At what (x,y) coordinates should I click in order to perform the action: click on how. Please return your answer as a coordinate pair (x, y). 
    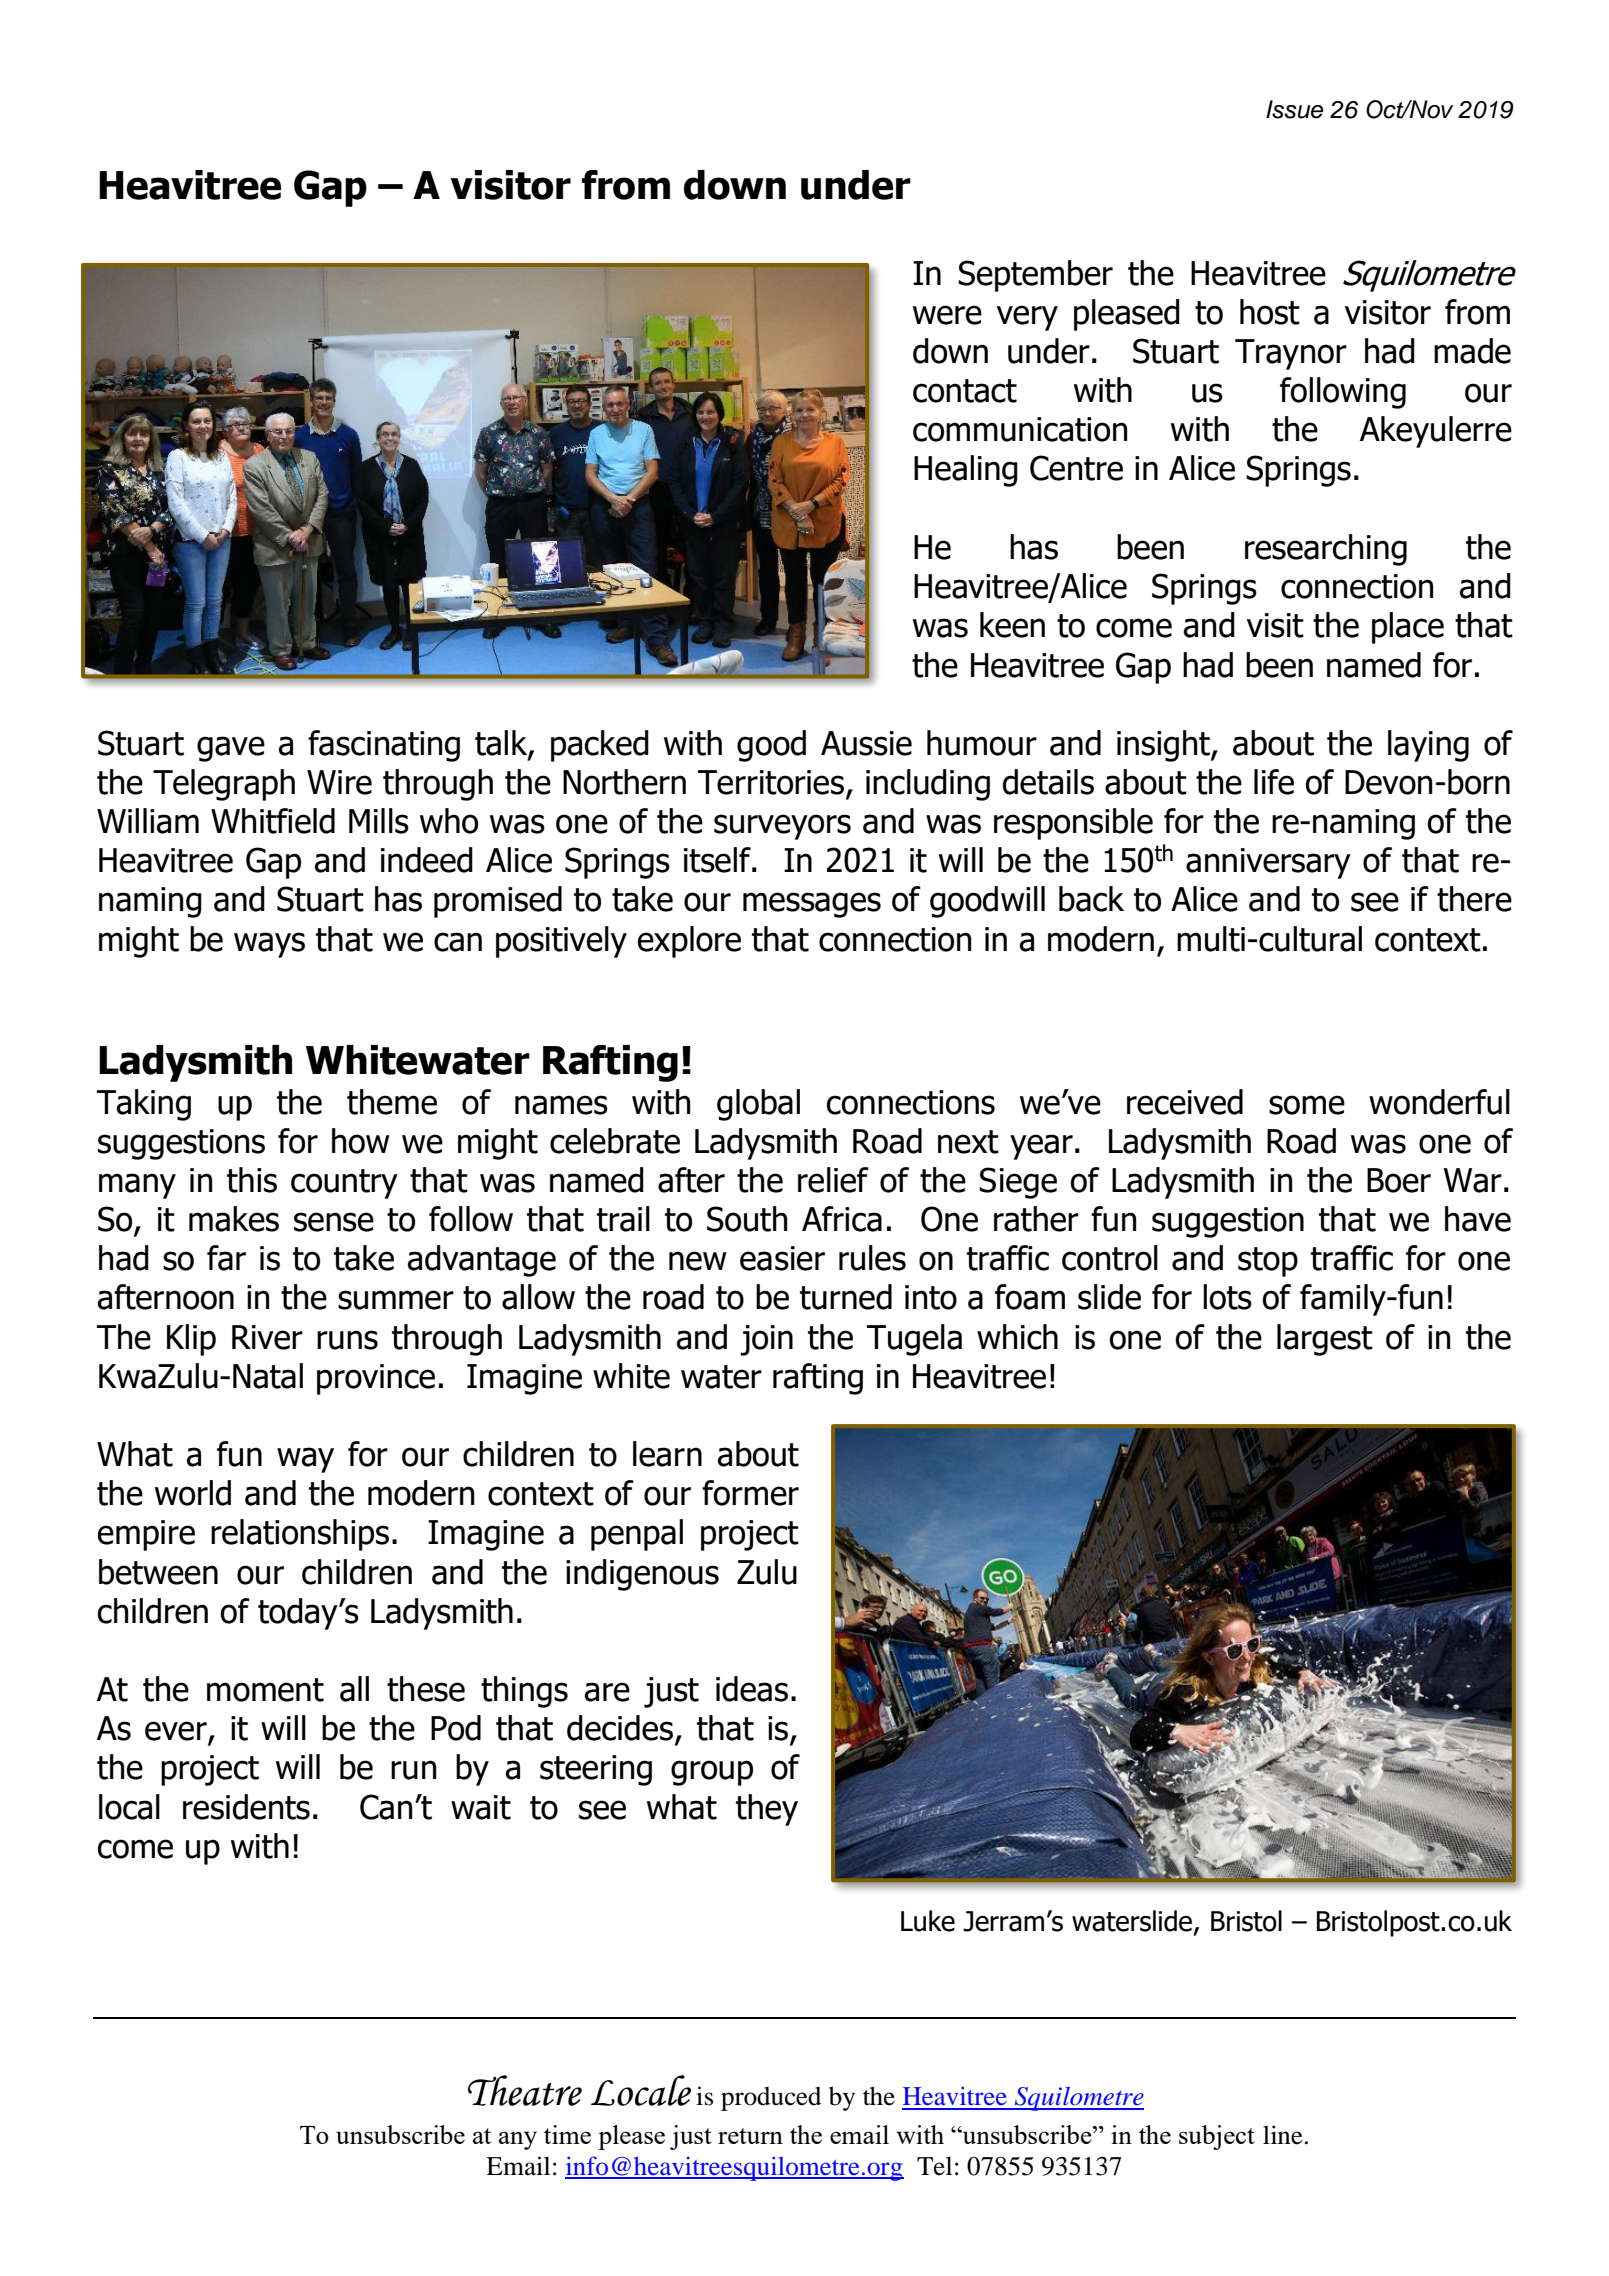
    Looking at the image, I should click on (361, 1141).
